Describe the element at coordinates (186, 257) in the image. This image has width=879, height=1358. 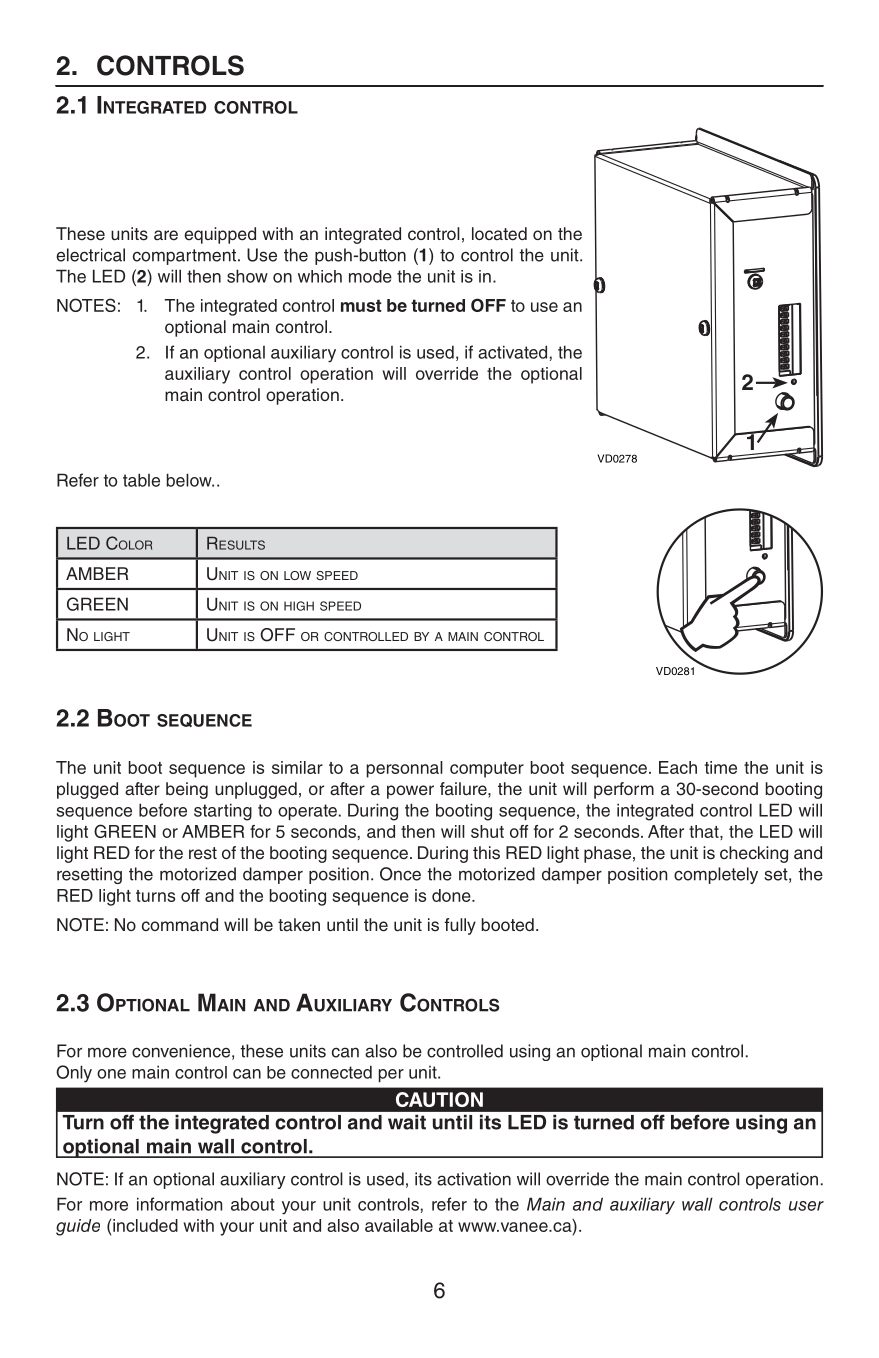
I see `compartment` at that location.
